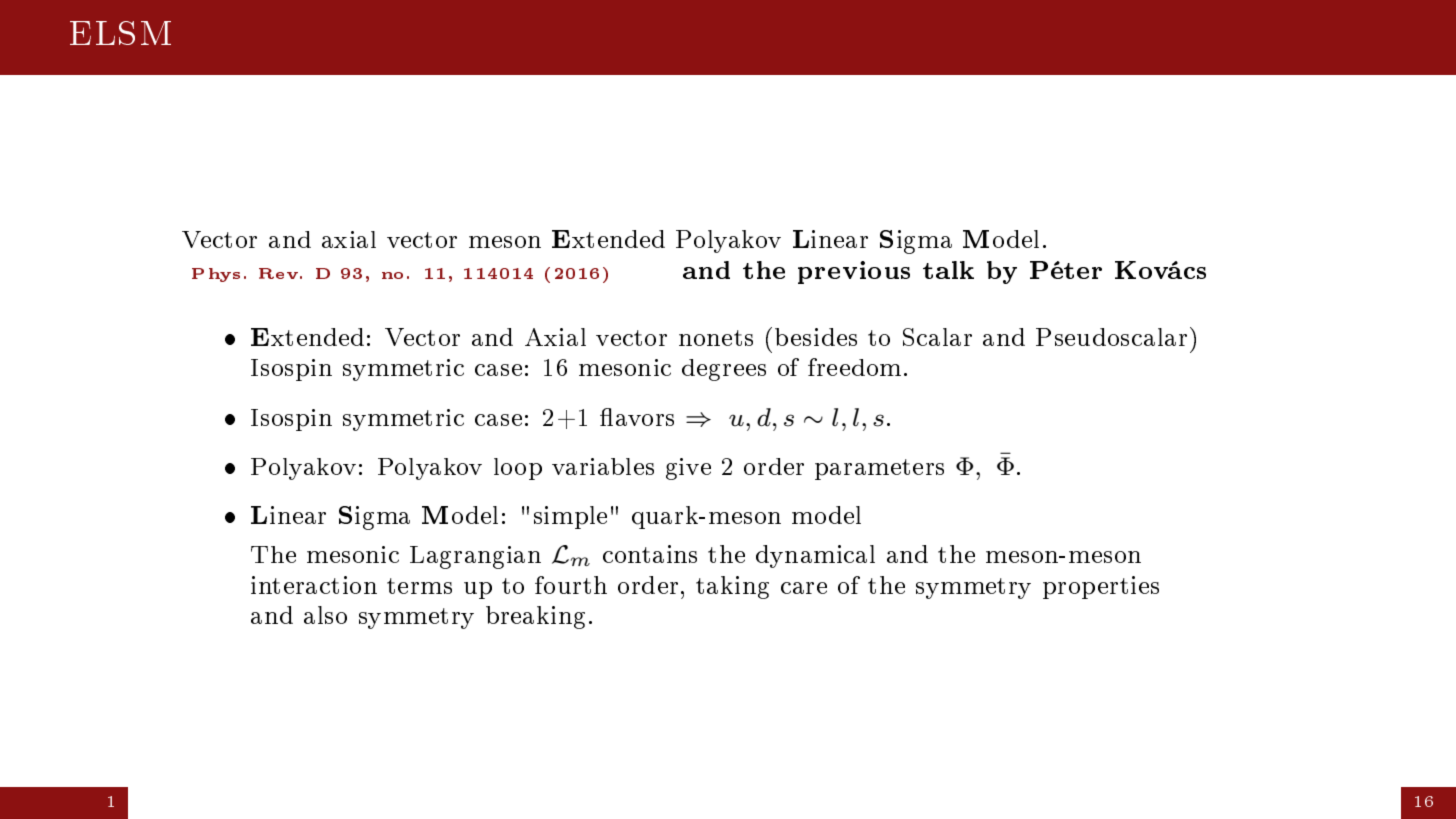 The width and height of the document is (1456, 819). What do you see at coordinates (948, 270) in the document?
I see `talk` at bounding box center [948, 270].
